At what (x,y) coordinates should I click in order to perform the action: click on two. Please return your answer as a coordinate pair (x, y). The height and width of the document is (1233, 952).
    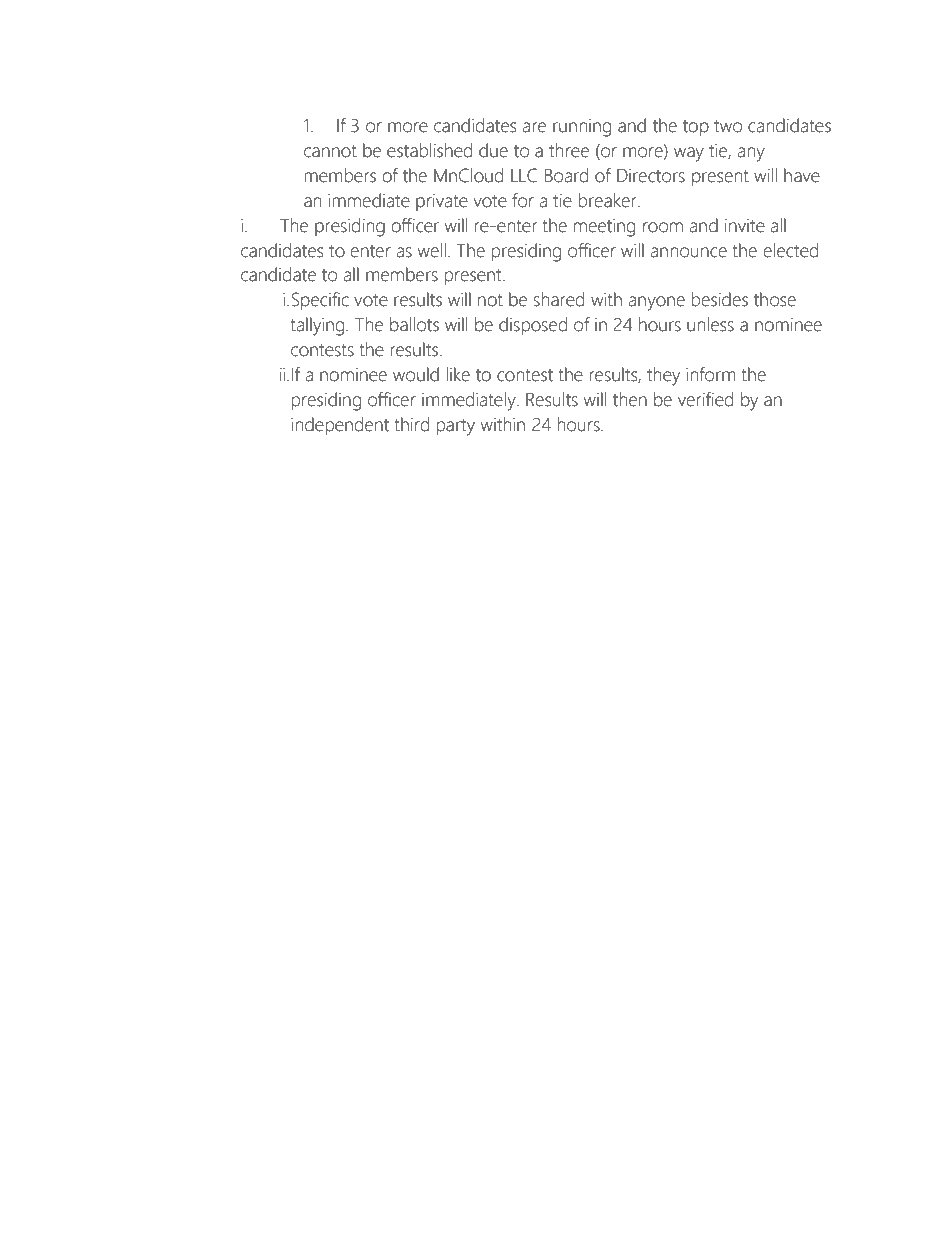
    Looking at the image, I should click on (728, 126).
